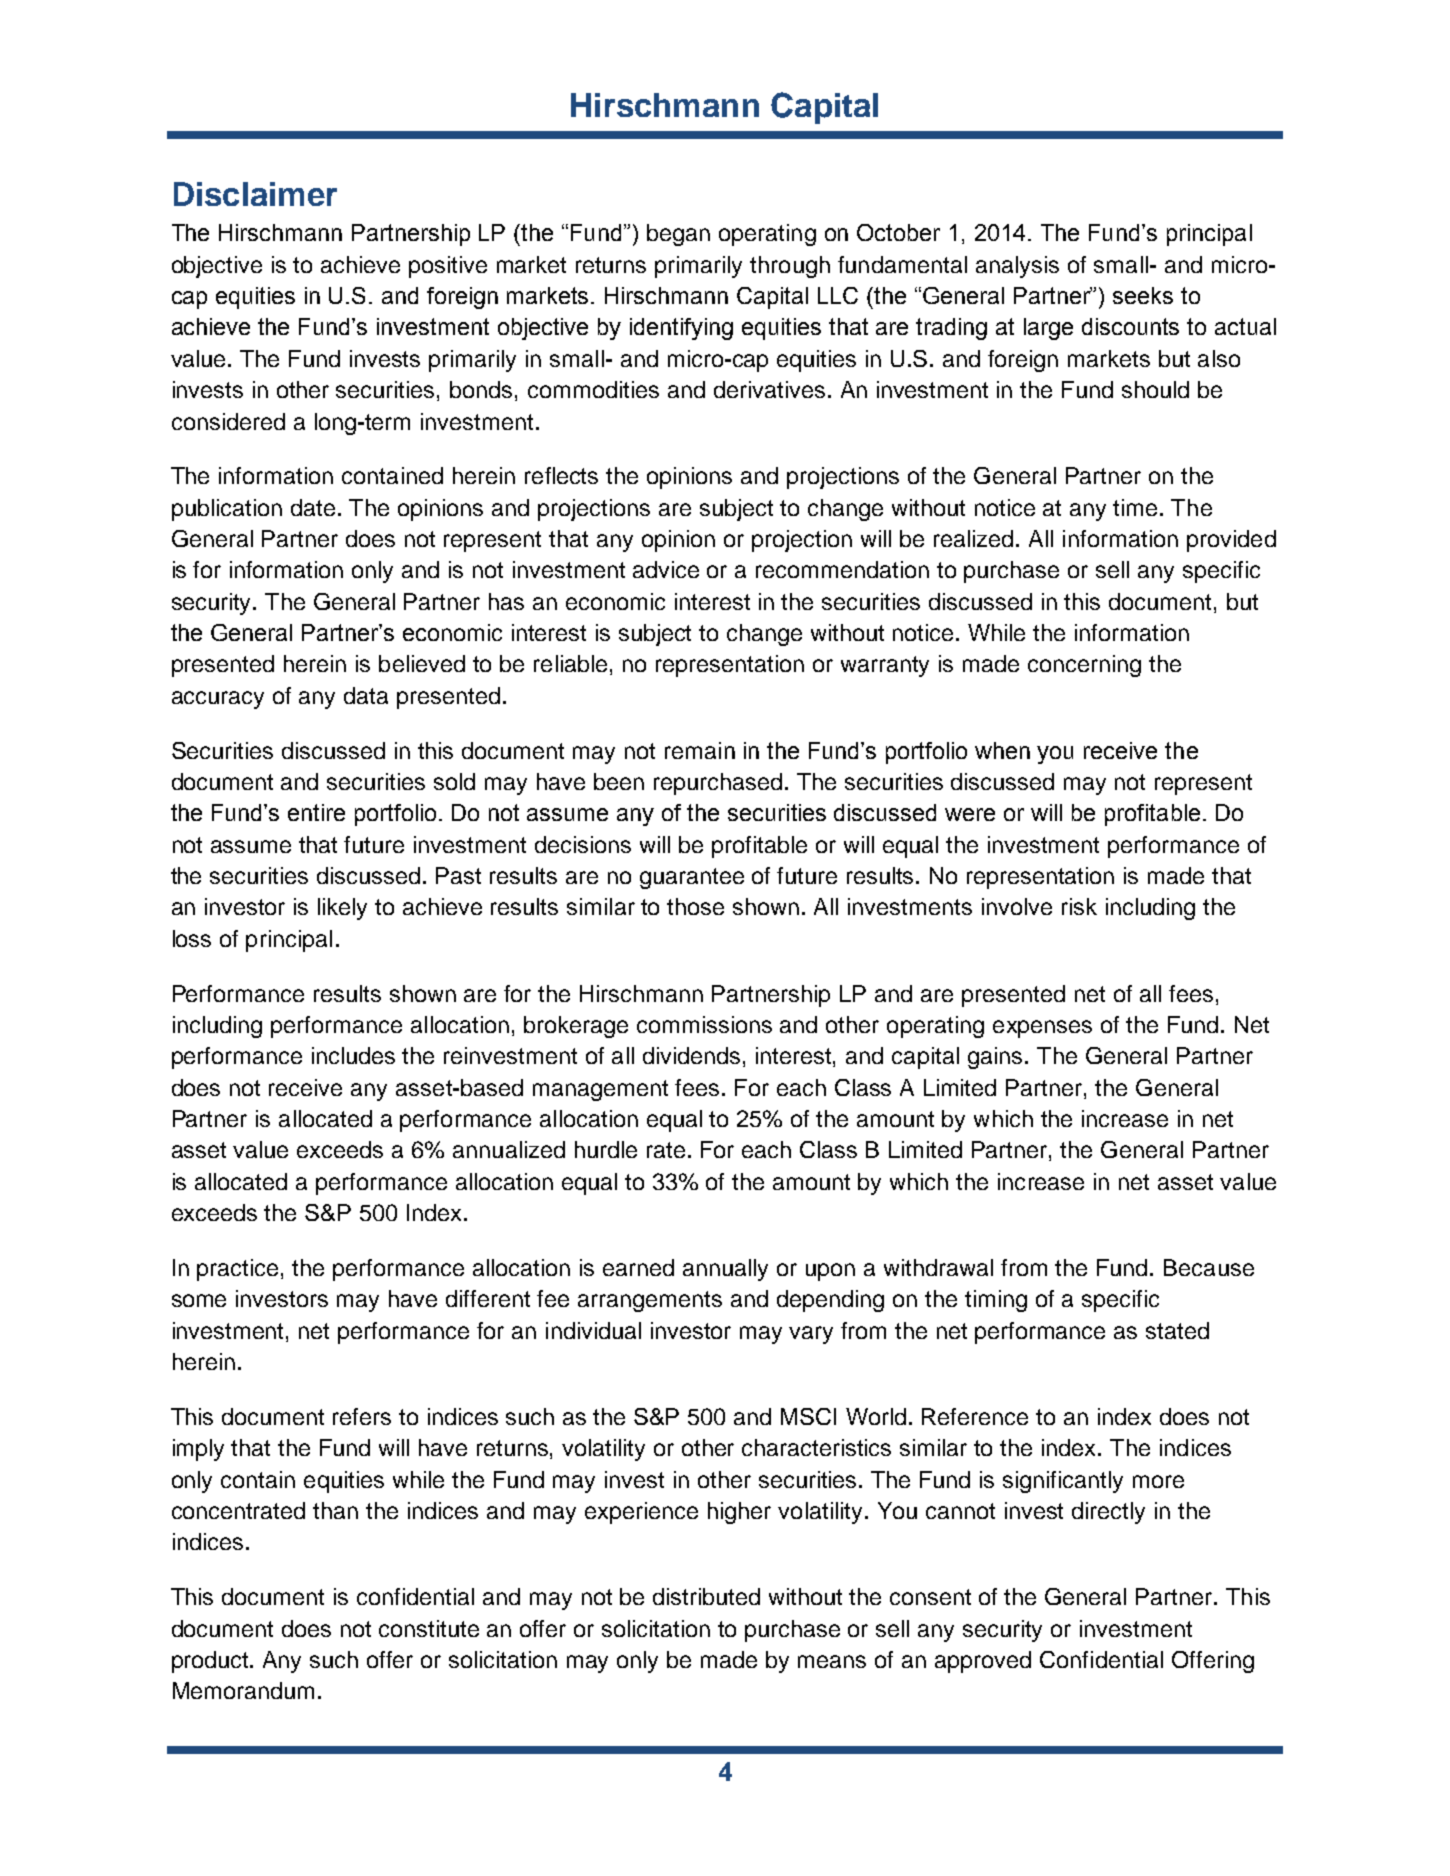  Describe the element at coordinates (243, 1690) in the screenshot. I see `Memorandum` at that location.
